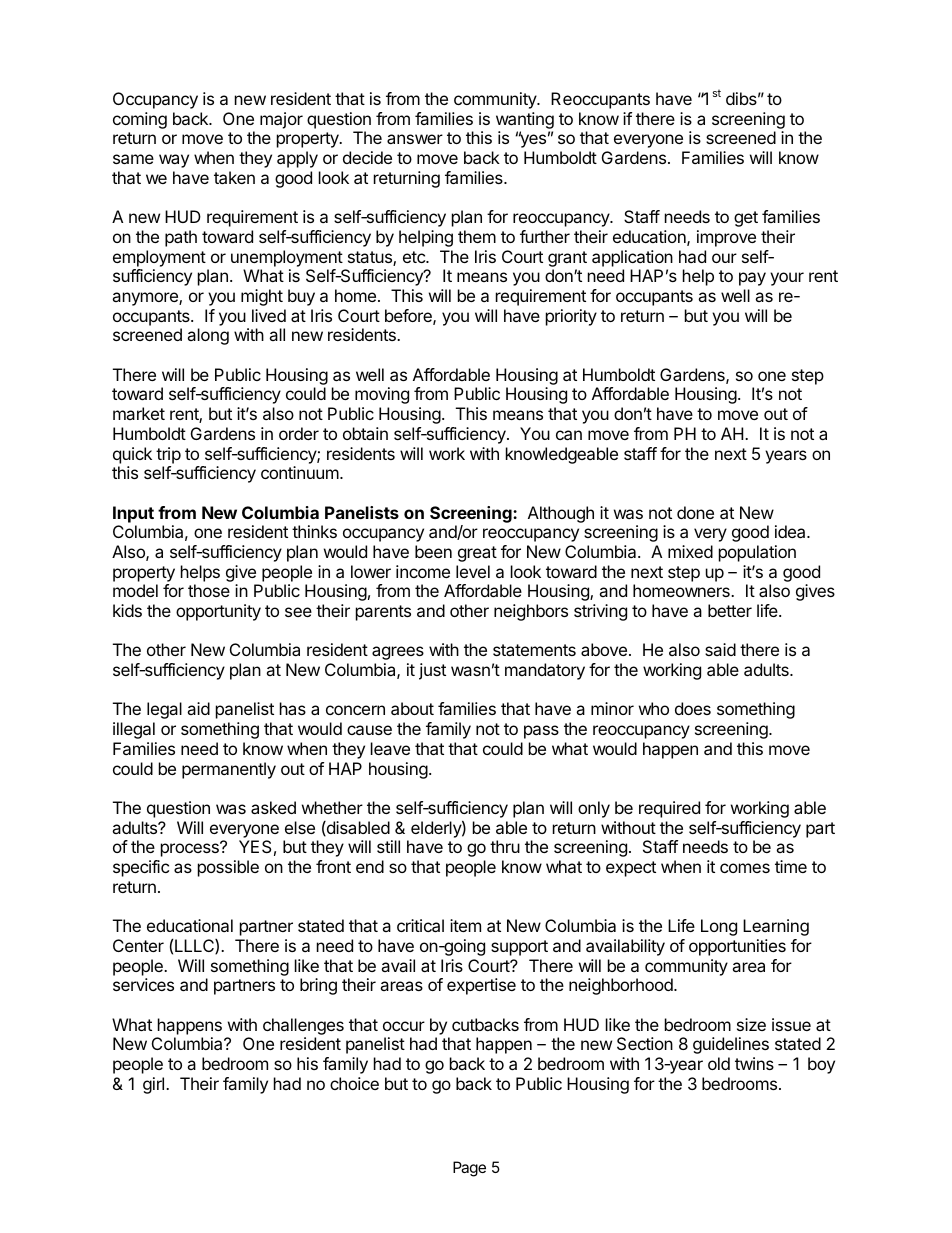 The image size is (952, 1233). I want to click on done, so click(695, 512).
